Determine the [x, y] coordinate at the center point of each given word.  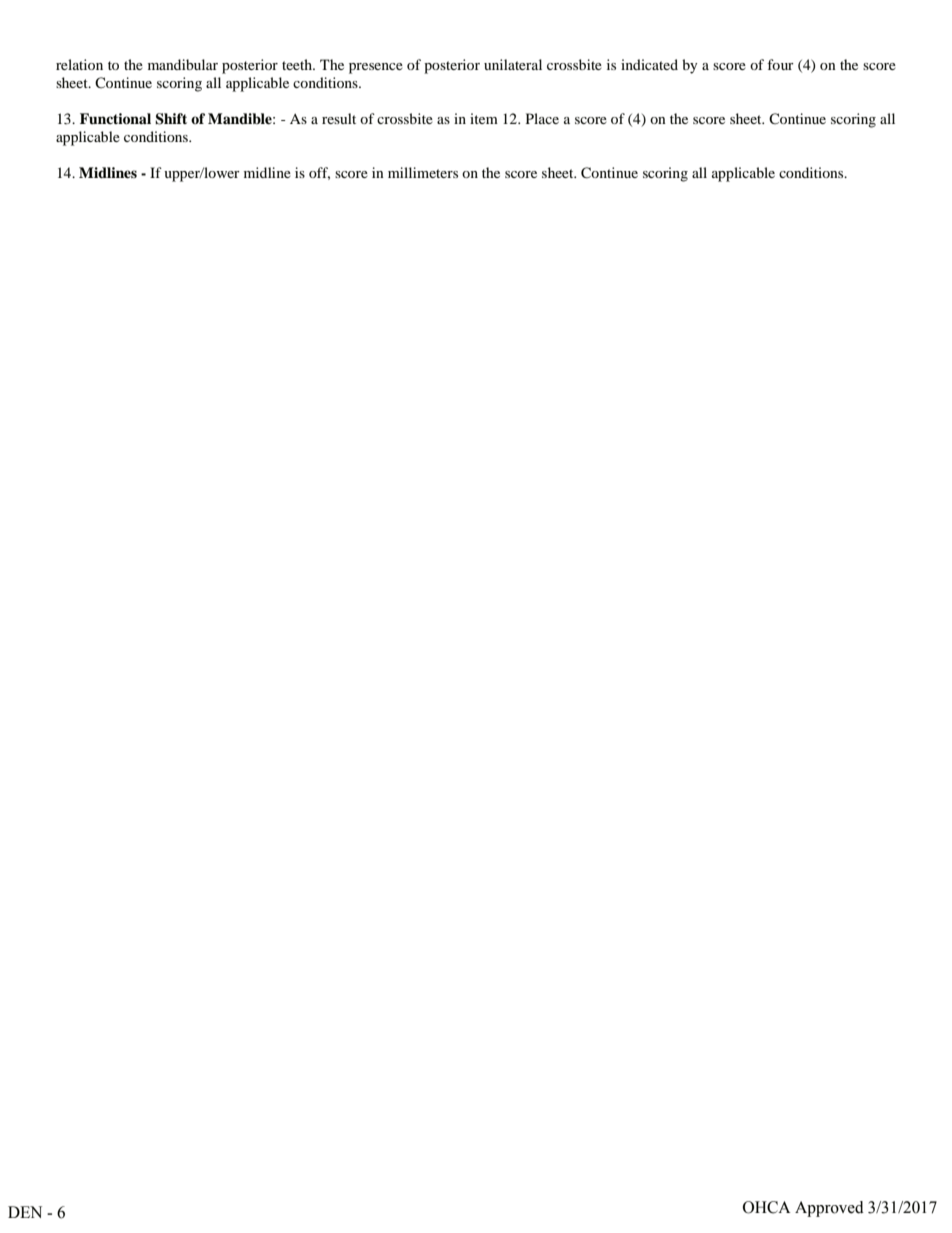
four [780, 64]
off [319, 173]
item [484, 118]
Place [542, 118]
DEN [25, 1212]
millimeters [423, 172]
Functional [115, 119]
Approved [829, 1209]
